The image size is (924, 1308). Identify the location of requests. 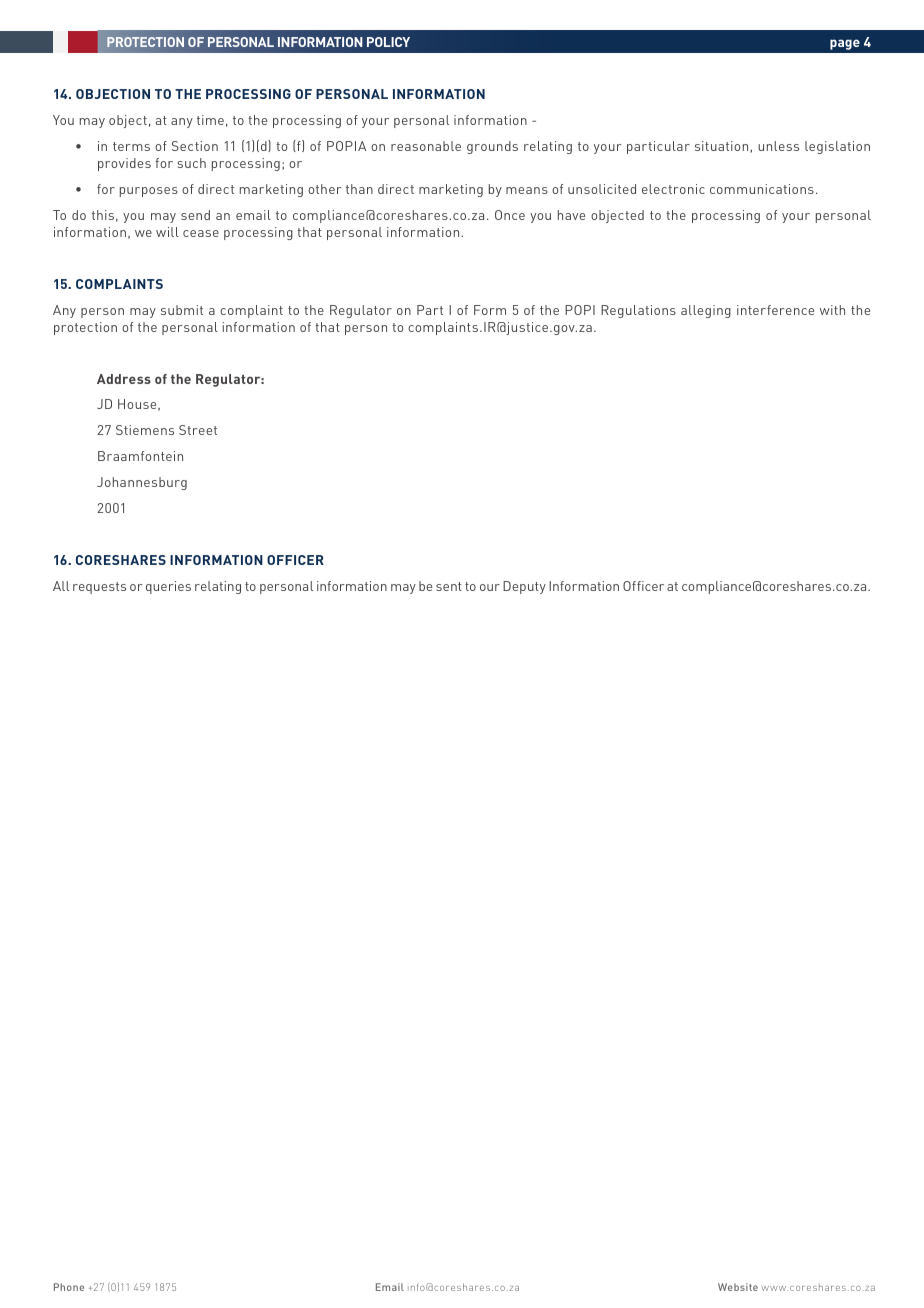
(99, 588).
